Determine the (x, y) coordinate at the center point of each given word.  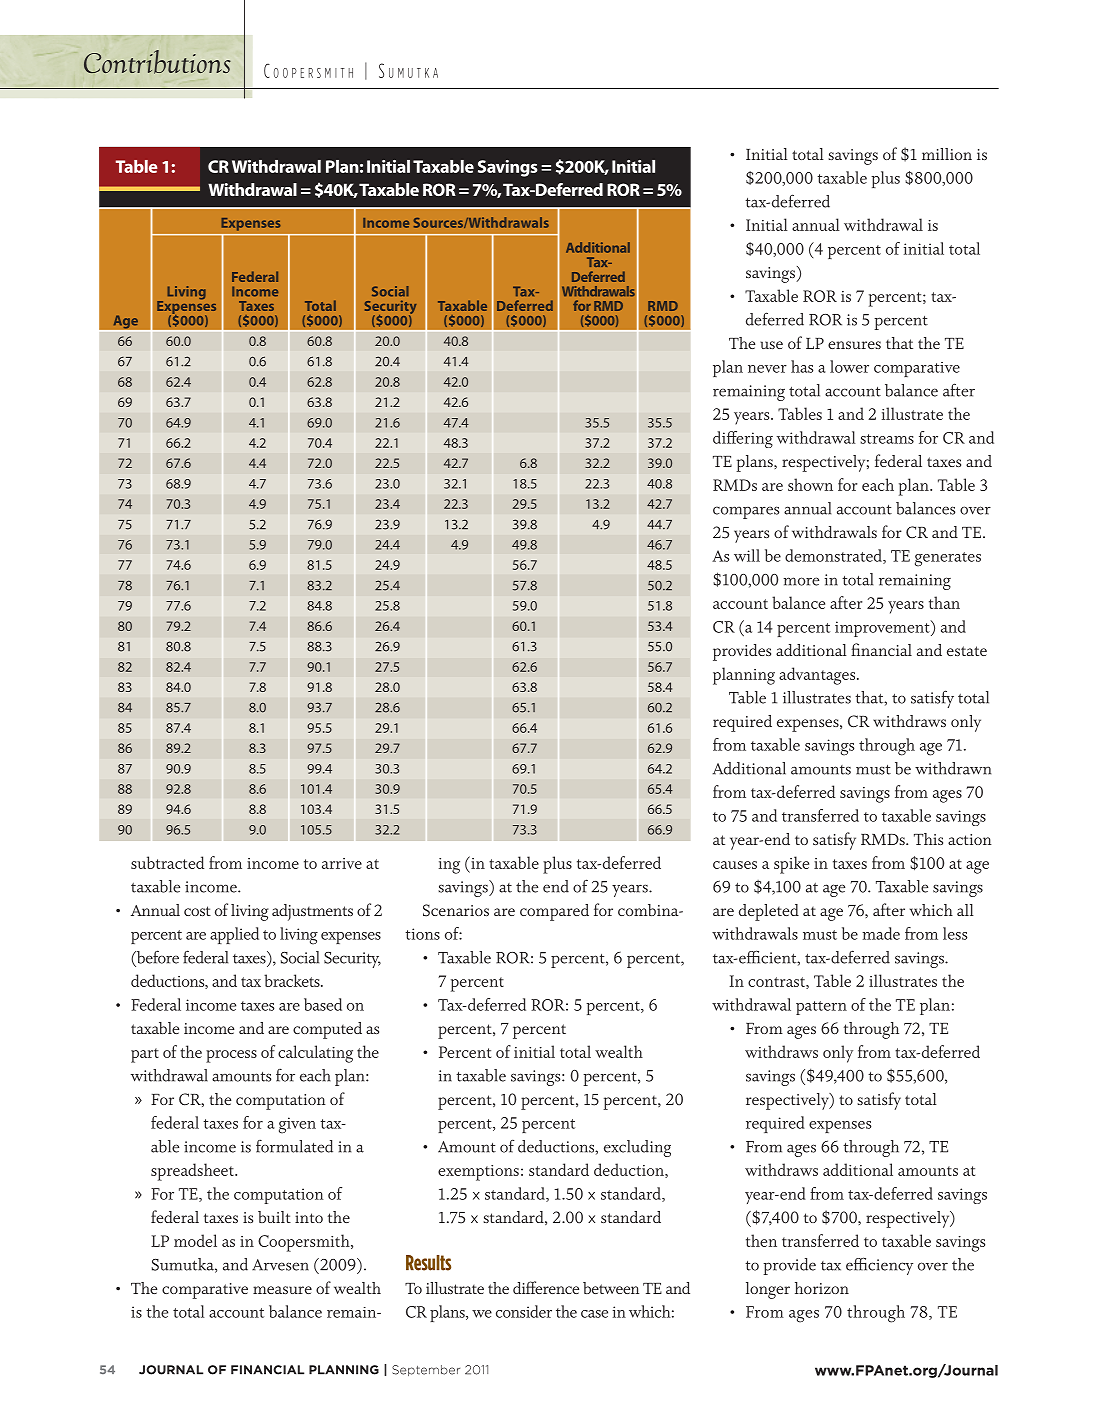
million (947, 154)
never (767, 369)
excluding (637, 1148)
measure (282, 1290)
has (802, 366)
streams (887, 439)
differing (743, 439)
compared (554, 912)
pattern (821, 1008)
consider (524, 1311)
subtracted (167, 862)
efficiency (879, 1266)
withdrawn (953, 768)
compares (746, 512)
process (231, 1056)
